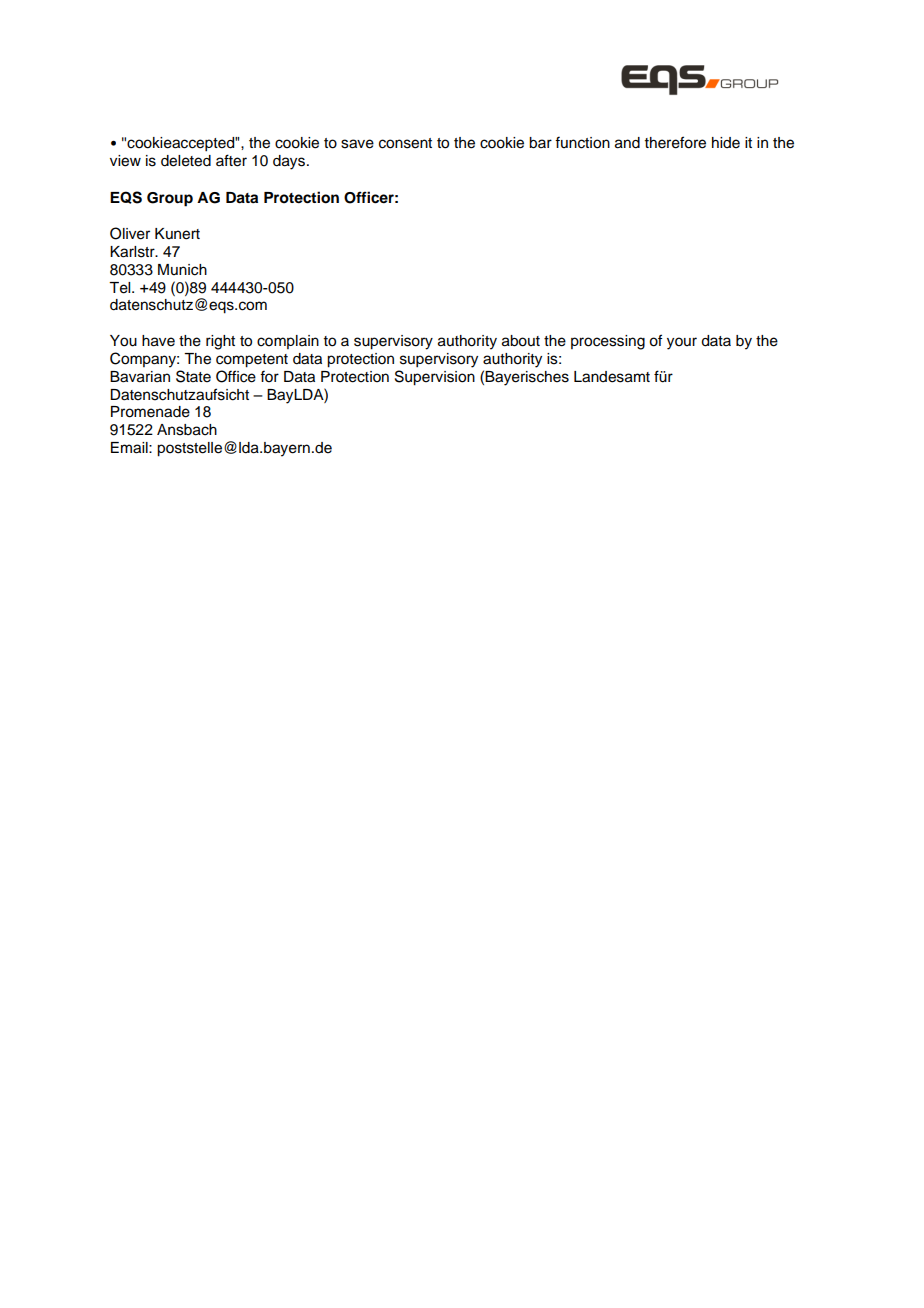 The image size is (924, 1308). I want to click on your, so click(682, 343).
